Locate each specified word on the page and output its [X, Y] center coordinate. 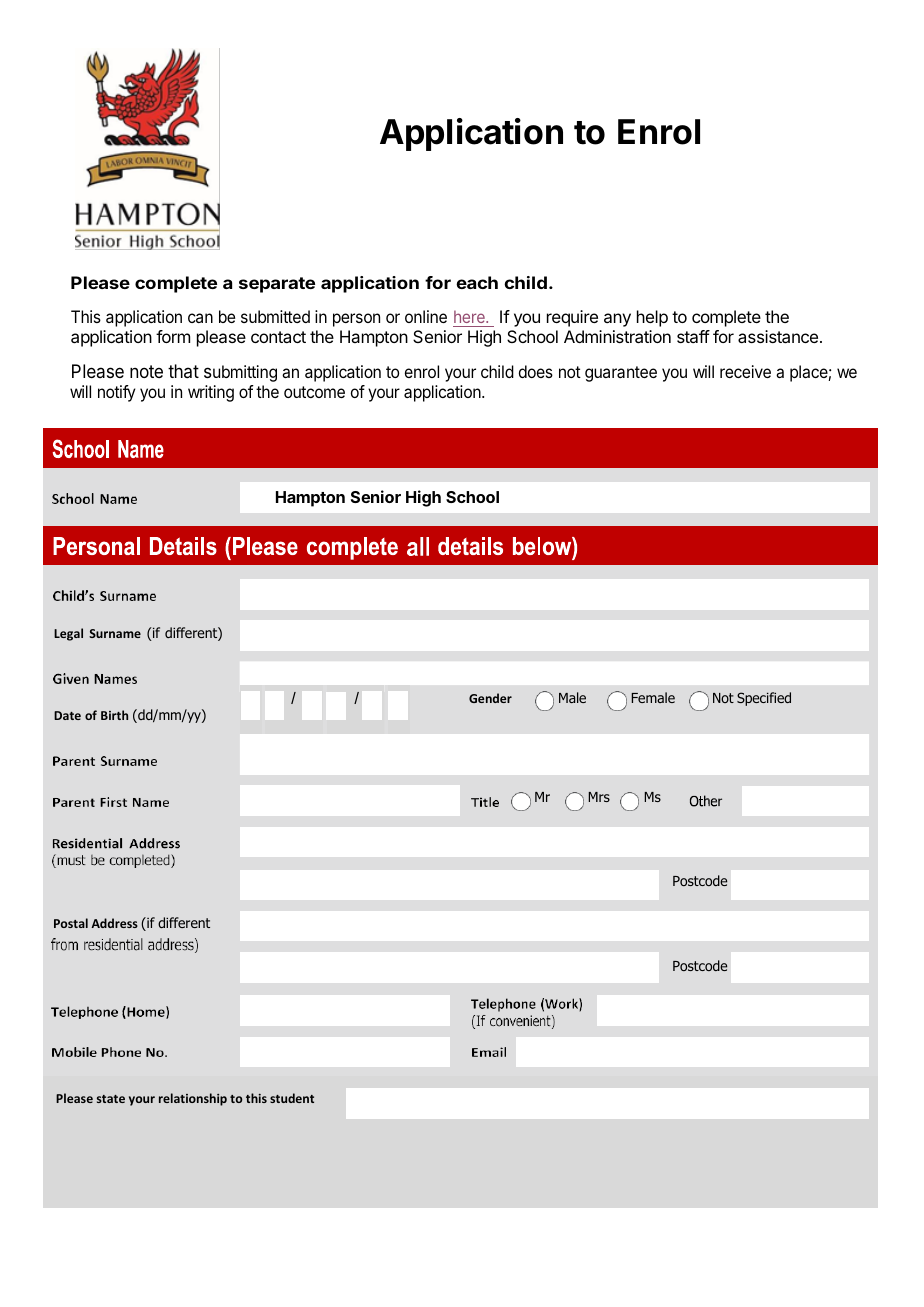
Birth [114, 715]
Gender [490, 698]
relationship [193, 1099]
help [652, 318]
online [426, 316]
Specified [764, 699]
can [200, 318]
